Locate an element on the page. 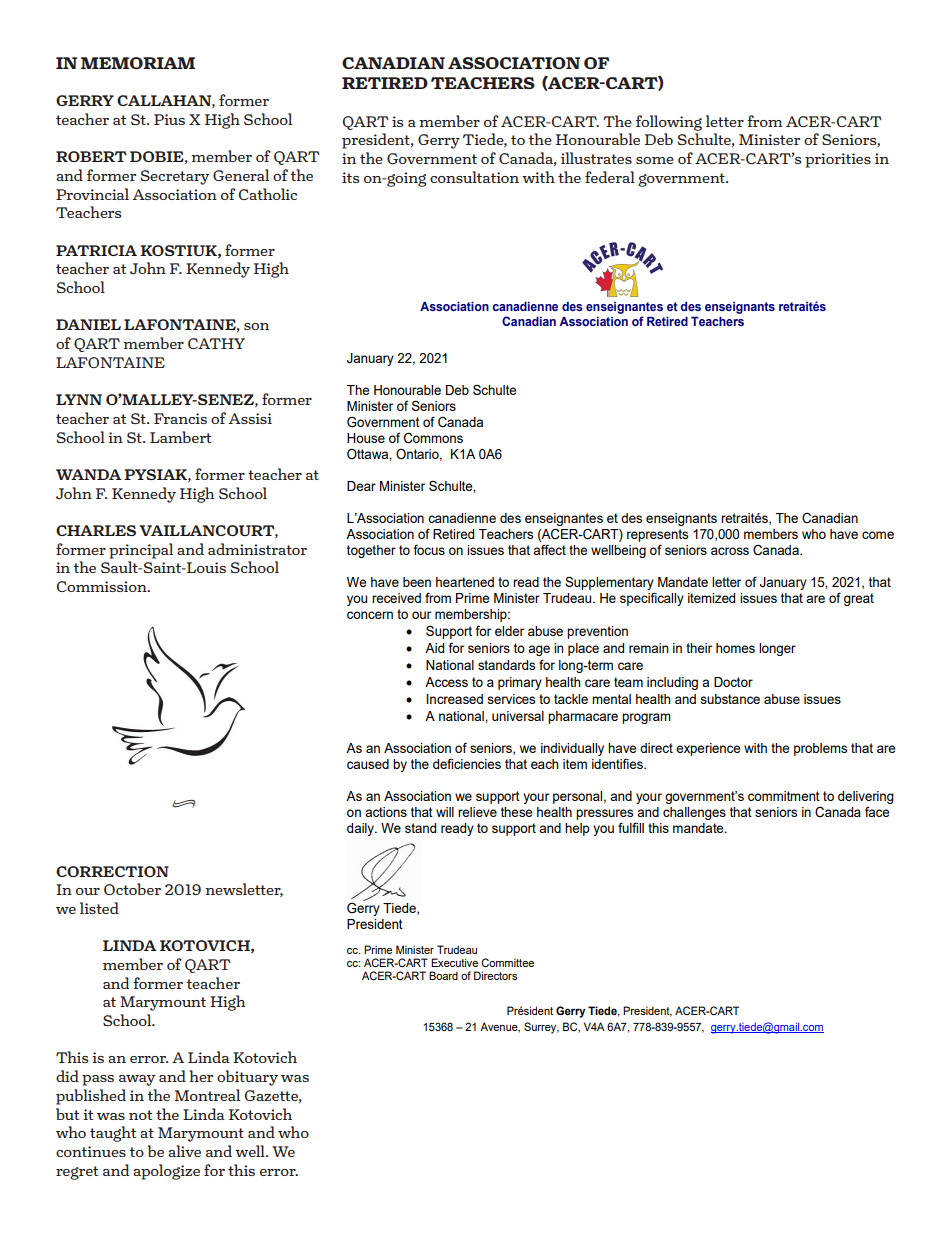 This image has height=1233, width=952. CORRECTION is located at coordinates (112, 871).
